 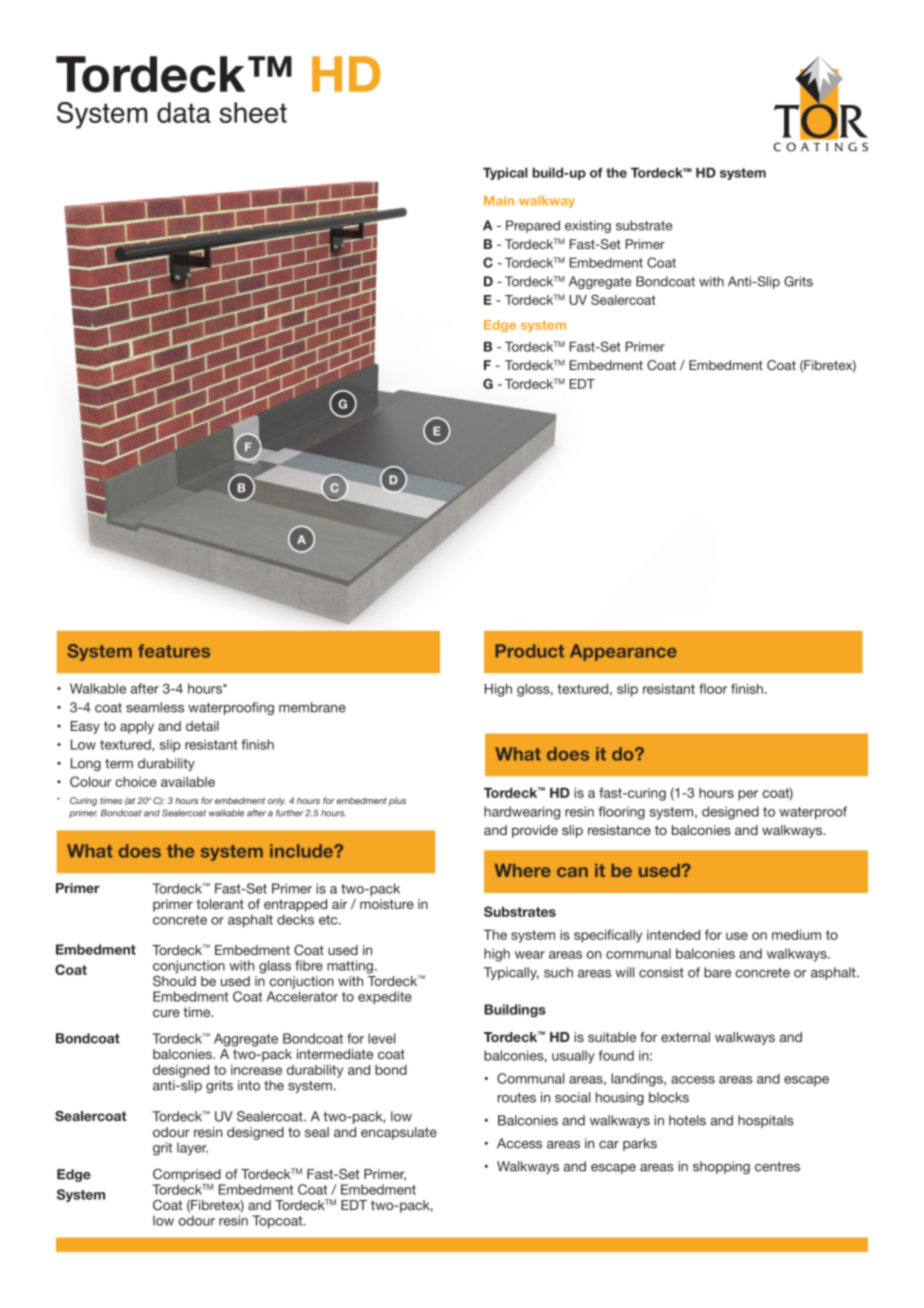 What do you see at coordinates (174, 651) in the page?
I see `features` at bounding box center [174, 651].
